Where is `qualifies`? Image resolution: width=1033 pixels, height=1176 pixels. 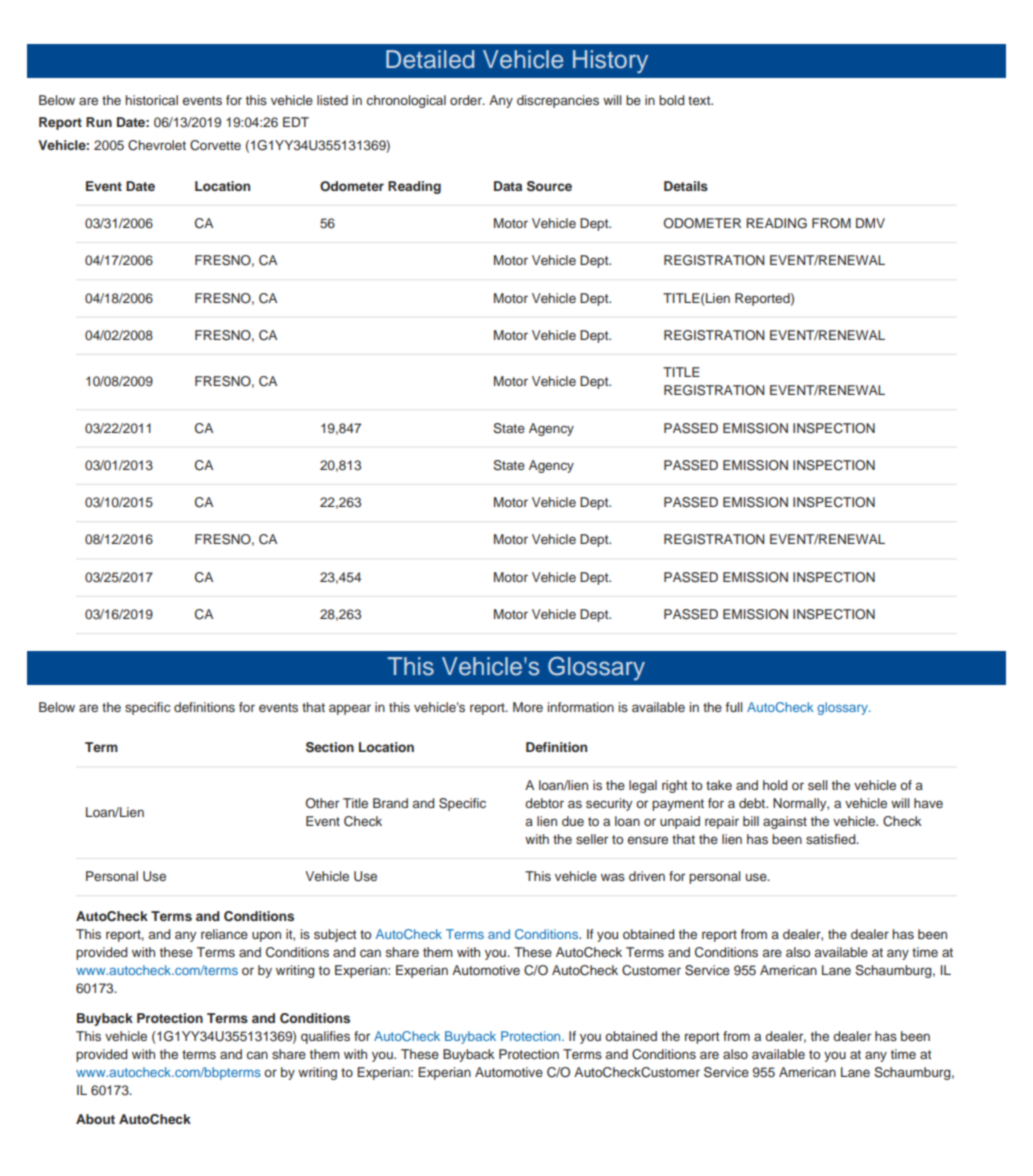 qualifies is located at coordinates (325, 1037).
